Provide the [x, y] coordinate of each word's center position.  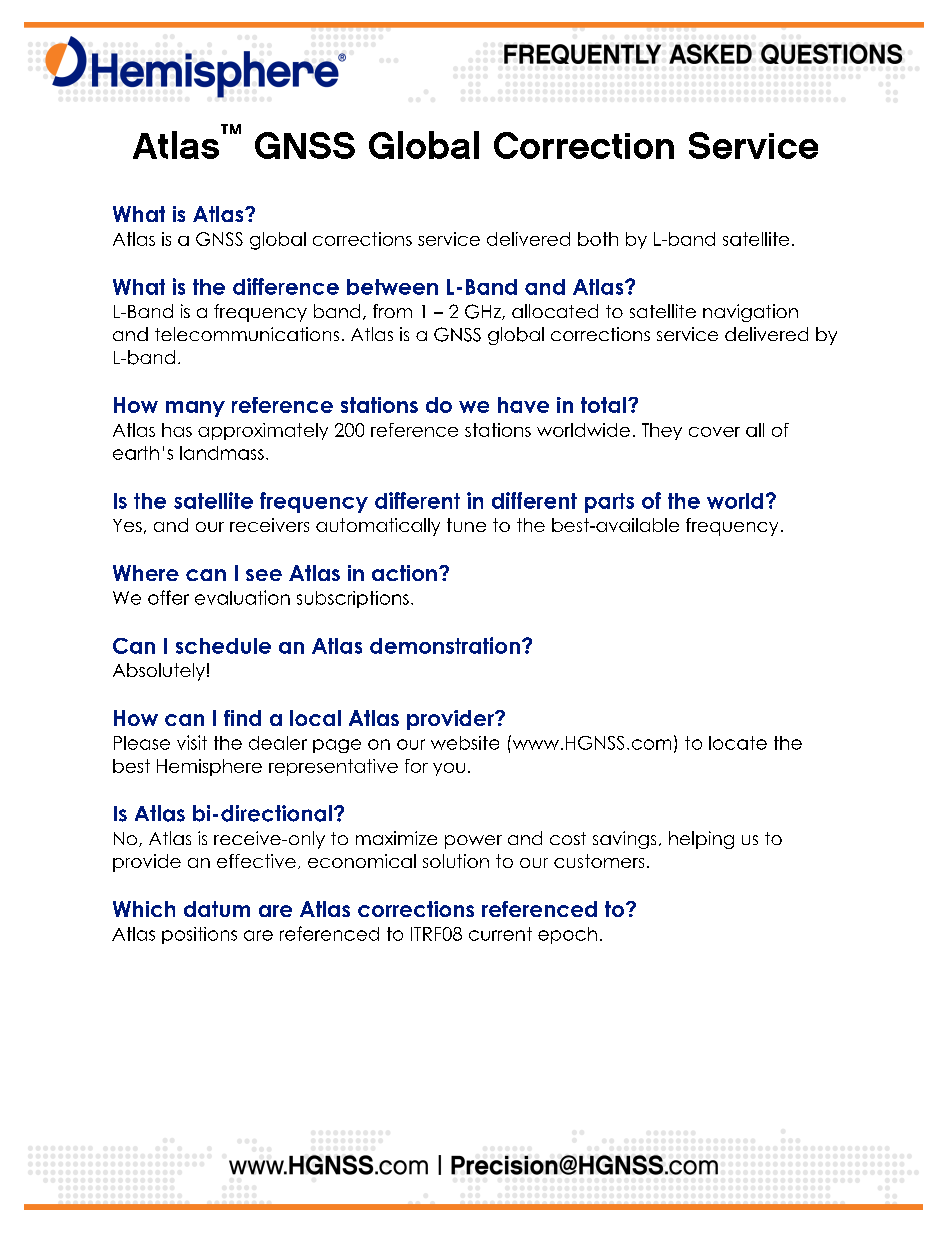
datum [217, 909]
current [500, 934]
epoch [567, 935]
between [392, 287]
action [404, 573]
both [598, 239]
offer [168, 597]
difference [286, 286]
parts [609, 503]
